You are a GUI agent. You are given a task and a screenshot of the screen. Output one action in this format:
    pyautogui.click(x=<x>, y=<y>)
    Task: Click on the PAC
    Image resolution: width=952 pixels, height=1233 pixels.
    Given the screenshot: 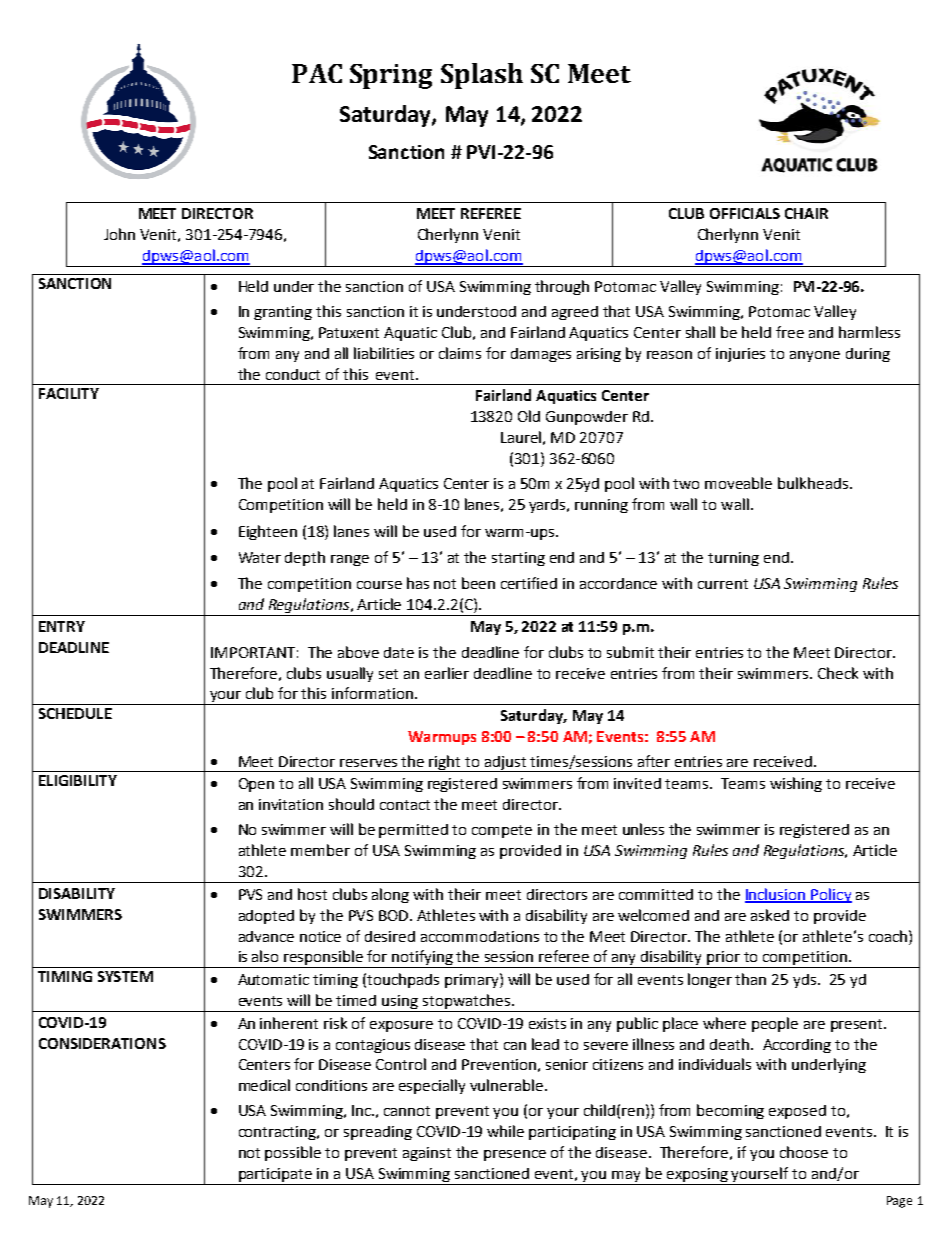 What is the action you would take?
    pyautogui.click(x=317, y=73)
